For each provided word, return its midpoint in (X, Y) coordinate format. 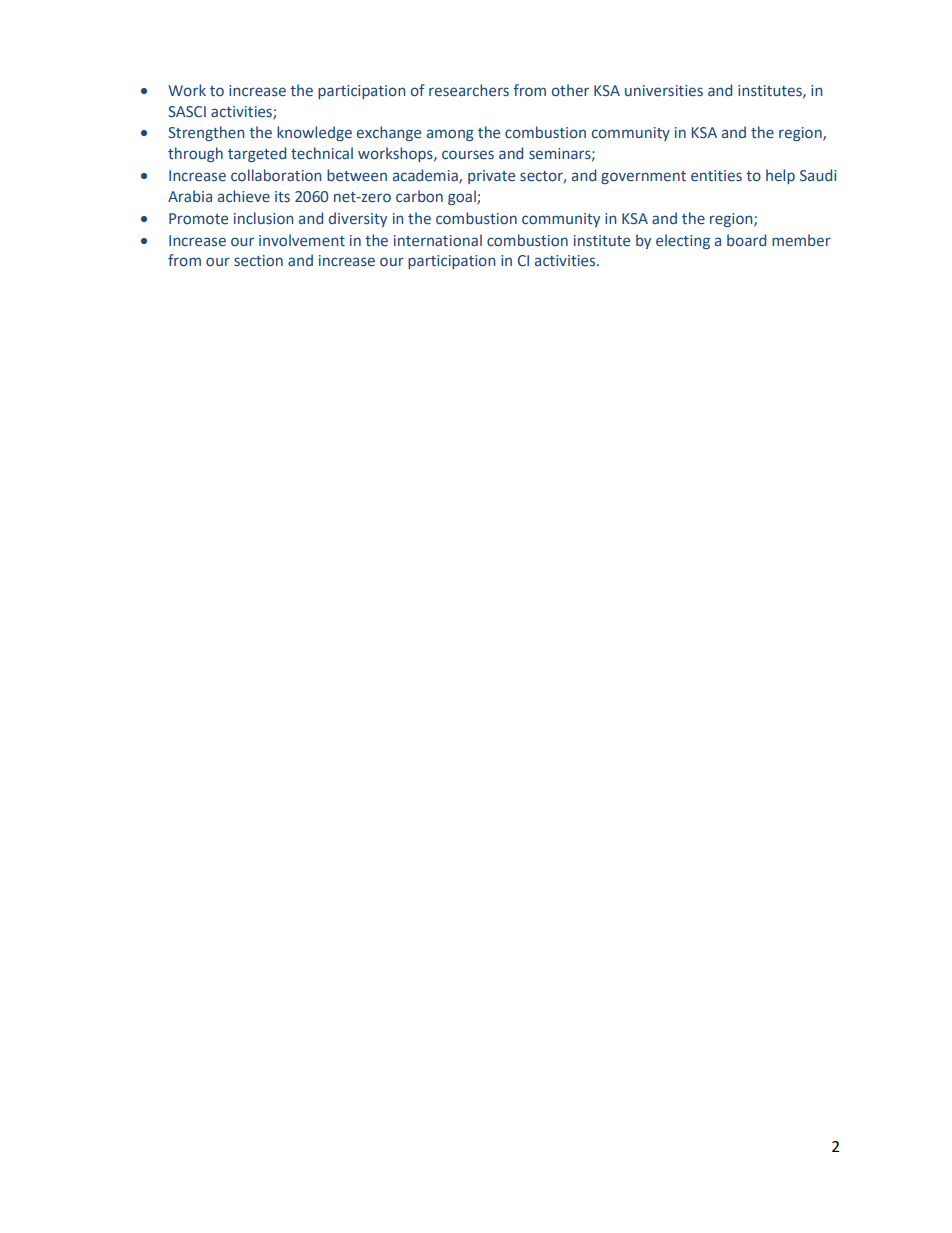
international (438, 240)
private (491, 177)
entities (716, 176)
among (450, 135)
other (570, 90)
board (746, 240)
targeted (257, 154)
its (282, 196)
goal (463, 197)
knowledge (314, 133)
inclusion (263, 218)
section (258, 260)
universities (664, 91)
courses (468, 155)
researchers (469, 90)
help (780, 176)
